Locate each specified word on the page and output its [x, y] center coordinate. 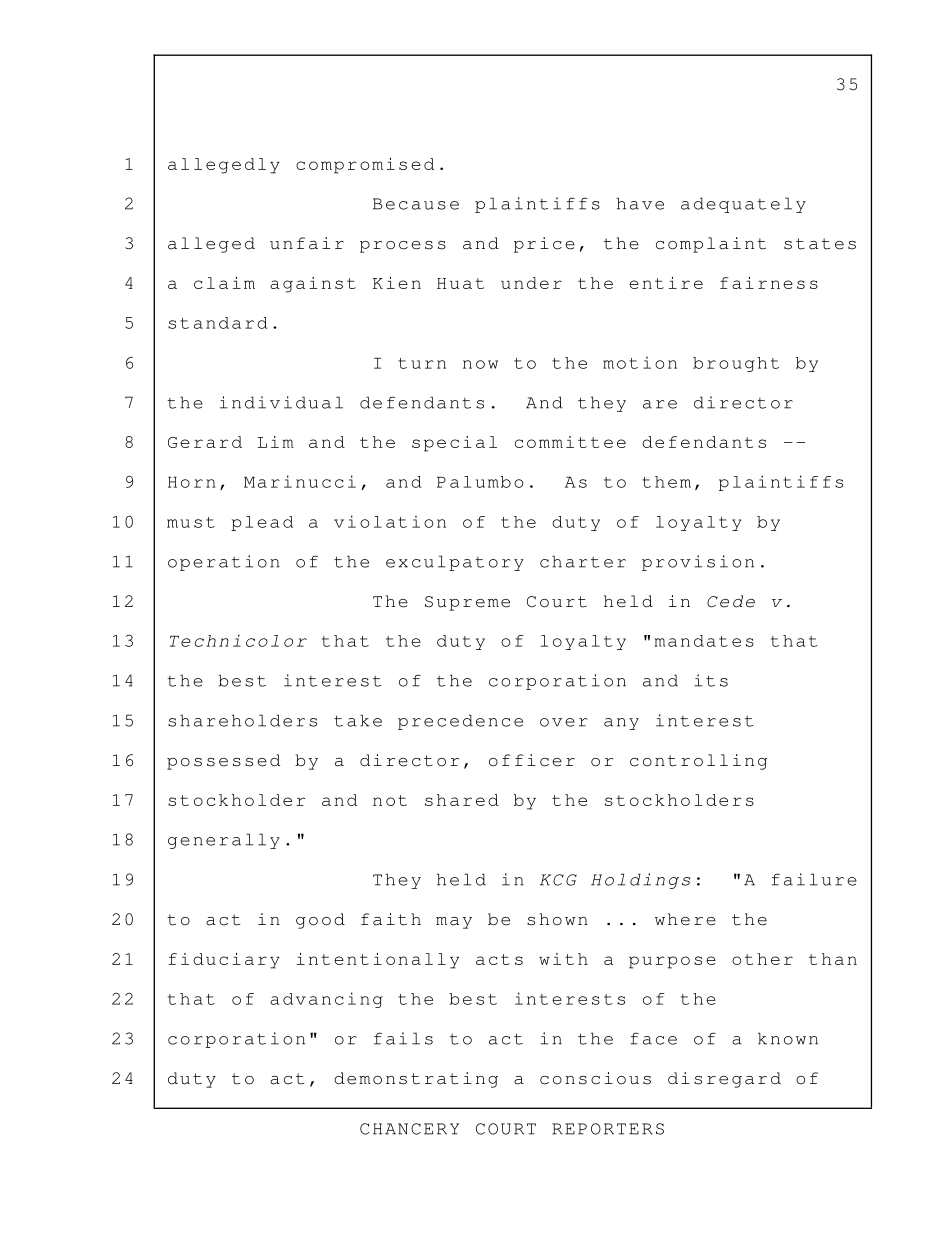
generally [224, 841]
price [544, 245]
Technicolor [238, 640]
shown [557, 919]
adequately [743, 205]
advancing [326, 1000]
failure [814, 879]
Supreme [467, 603]
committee [570, 442]
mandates [704, 641]
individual [281, 402]
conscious [595, 1078]
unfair [307, 243]
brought [736, 364]
